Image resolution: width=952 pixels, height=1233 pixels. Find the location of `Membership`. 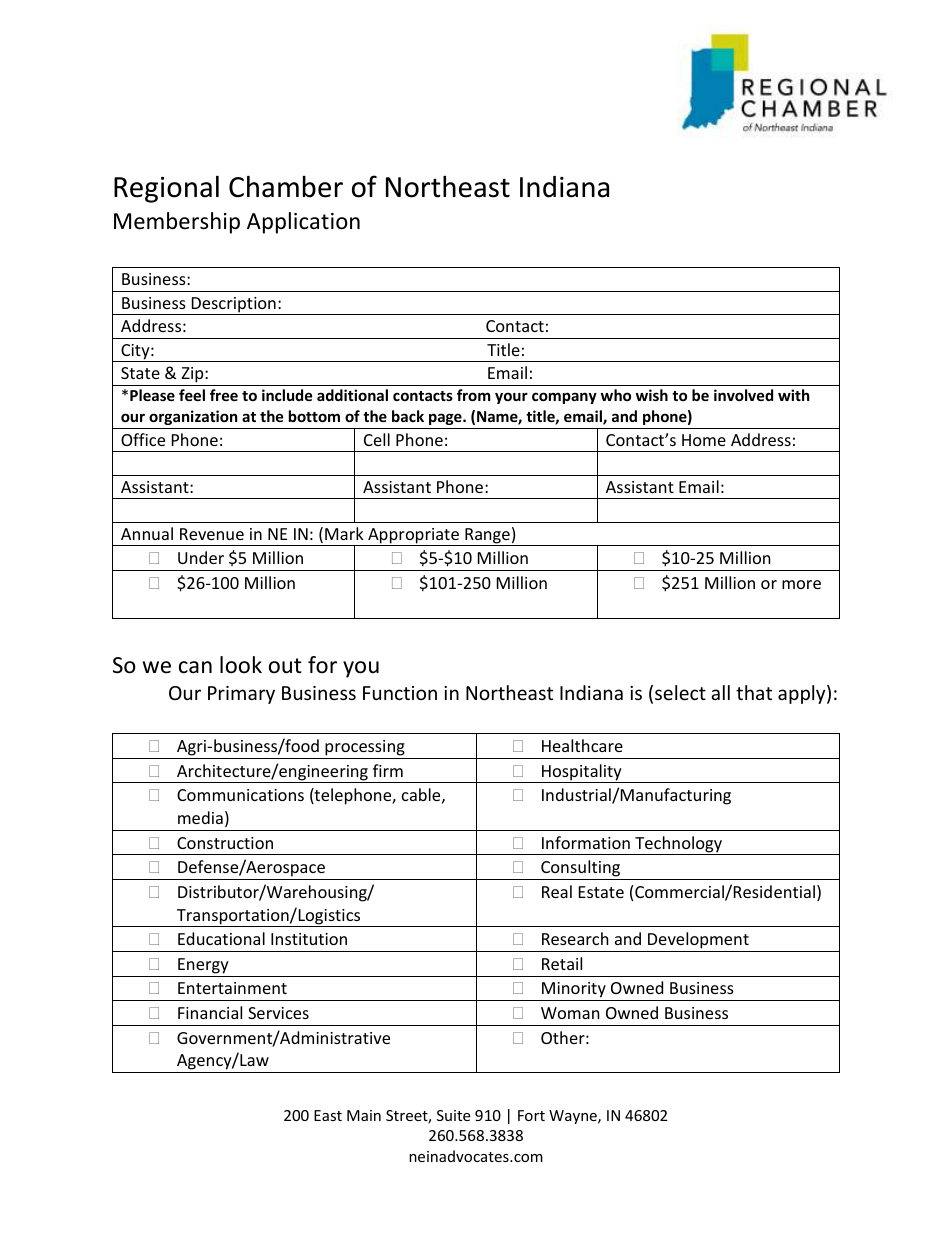

Membership is located at coordinates (177, 223).
